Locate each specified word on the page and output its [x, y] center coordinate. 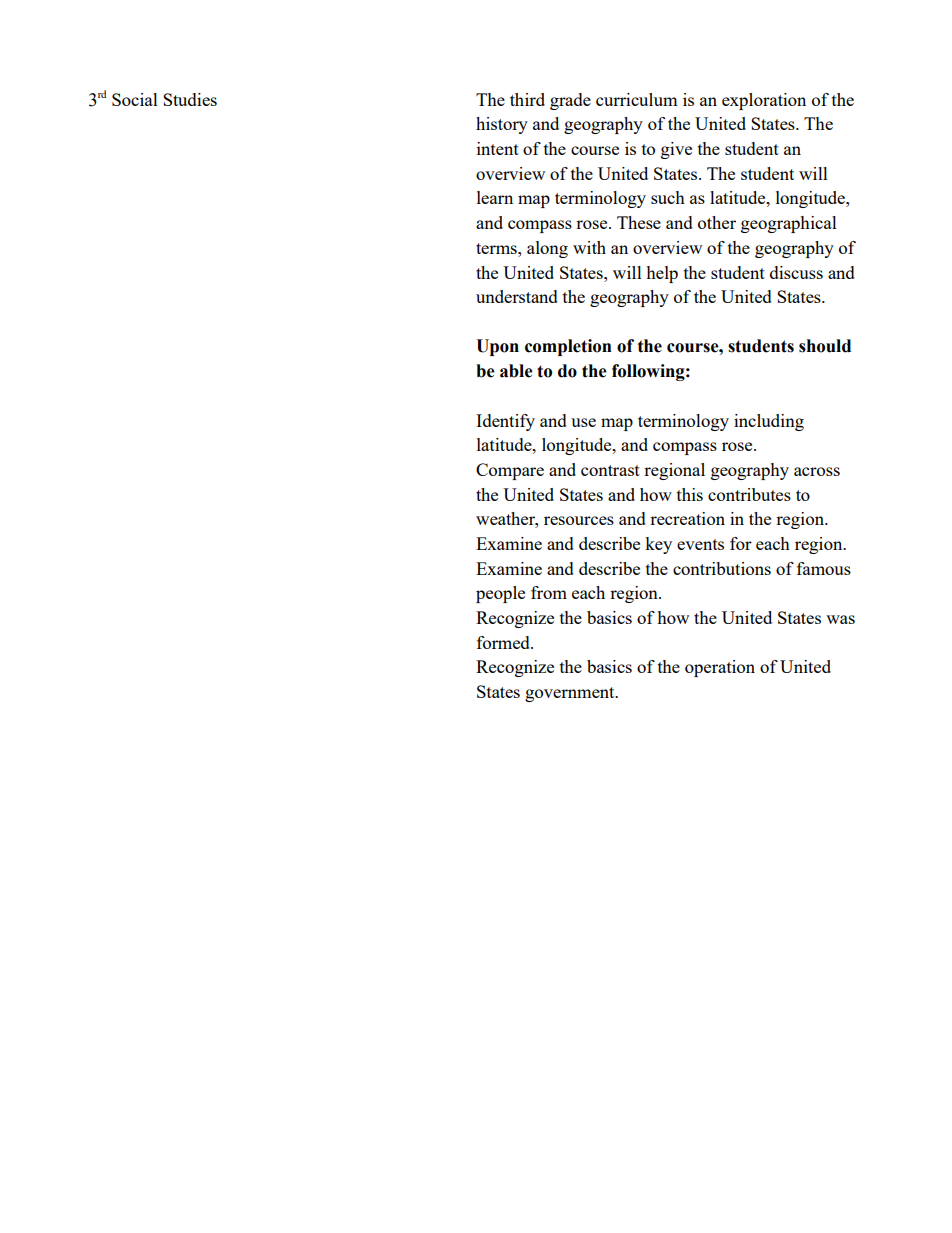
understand [517, 296]
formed [504, 642]
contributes [749, 494]
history [502, 125]
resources [579, 520]
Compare [510, 471]
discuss [796, 272]
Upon [497, 347]
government [571, 694]
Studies [190, 99]
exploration [764, 101]
